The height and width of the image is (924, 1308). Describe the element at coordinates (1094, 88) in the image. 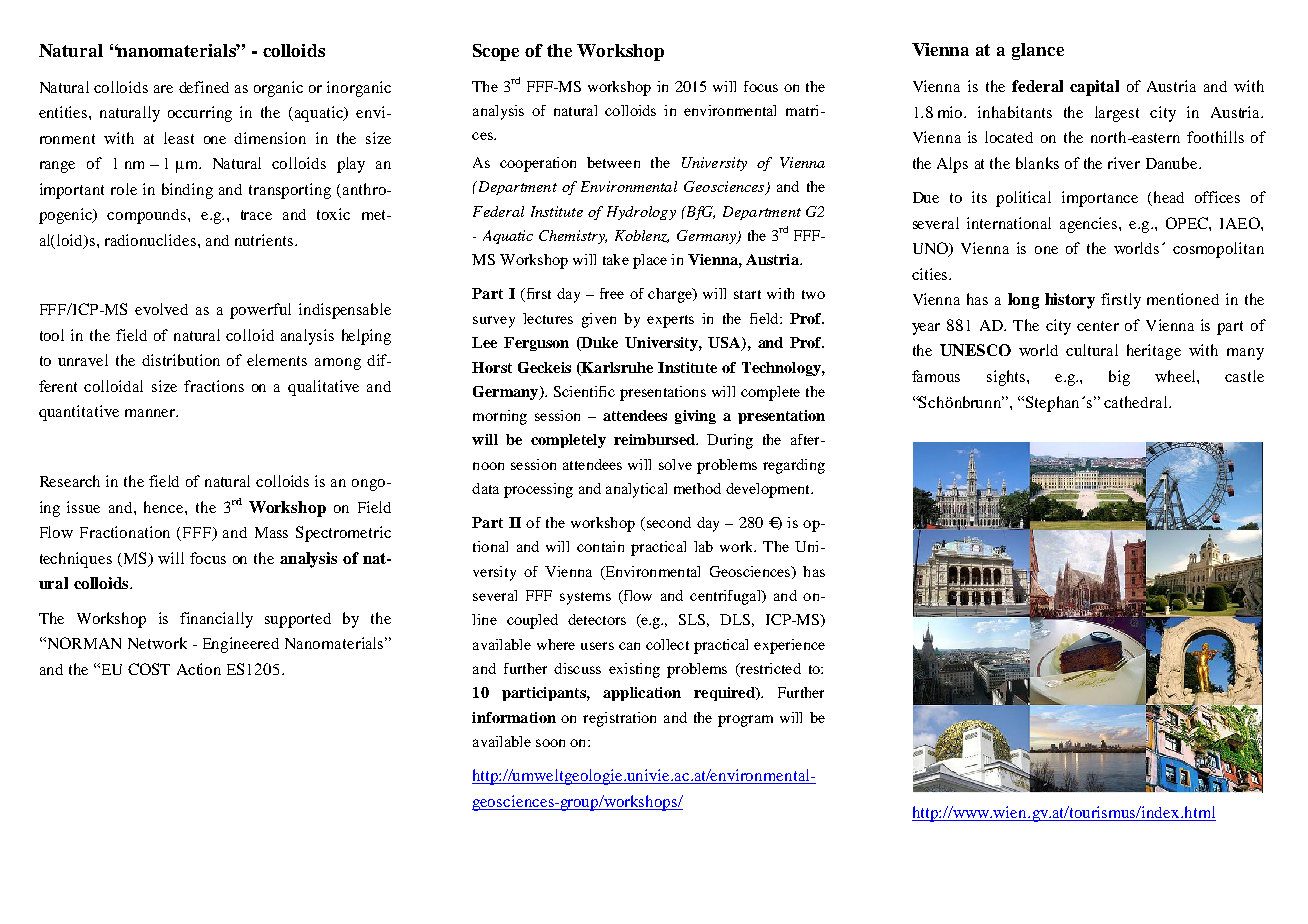

I see `capital` at that location.
